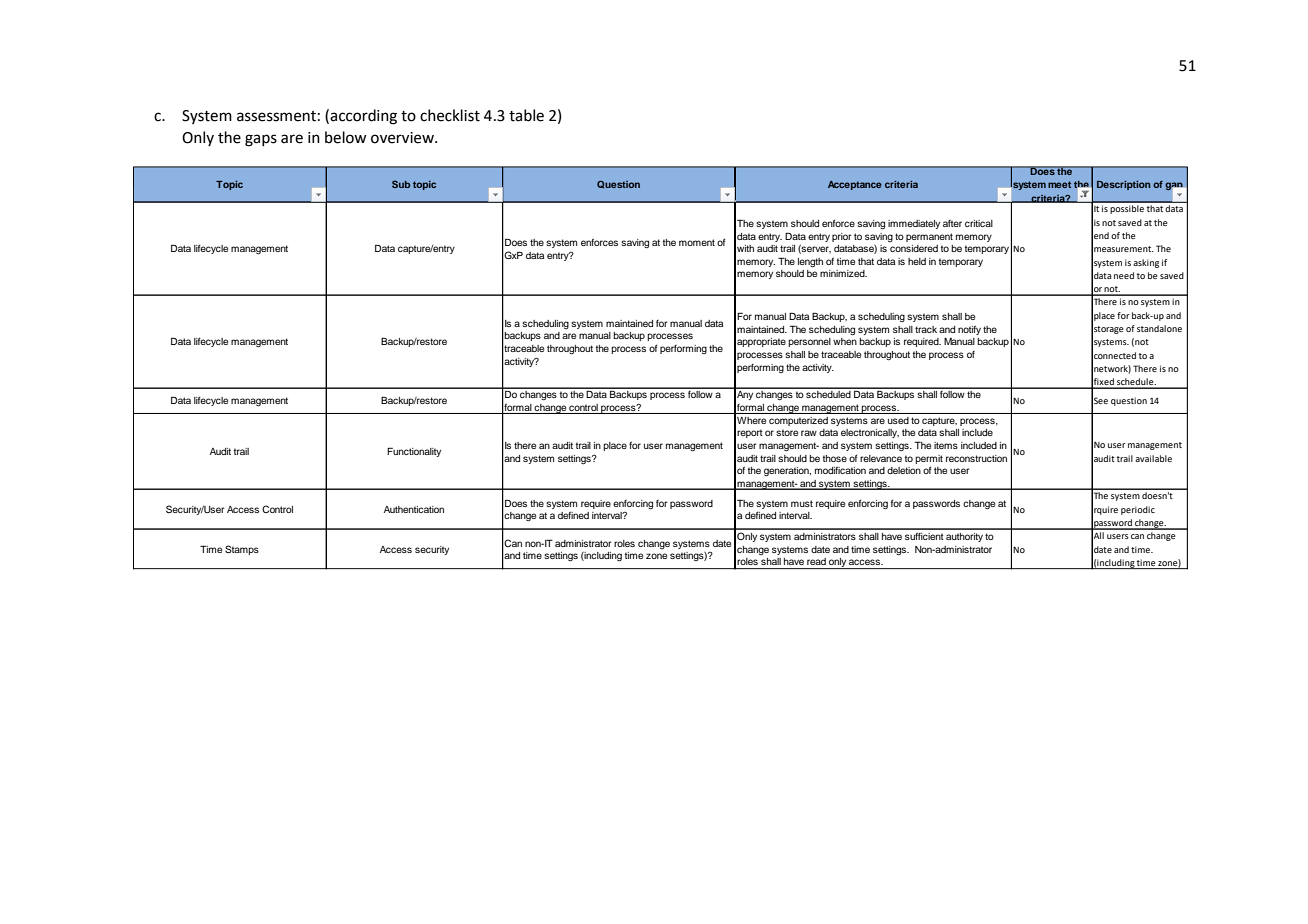  I want to click on meet, so click(1059, 184).
